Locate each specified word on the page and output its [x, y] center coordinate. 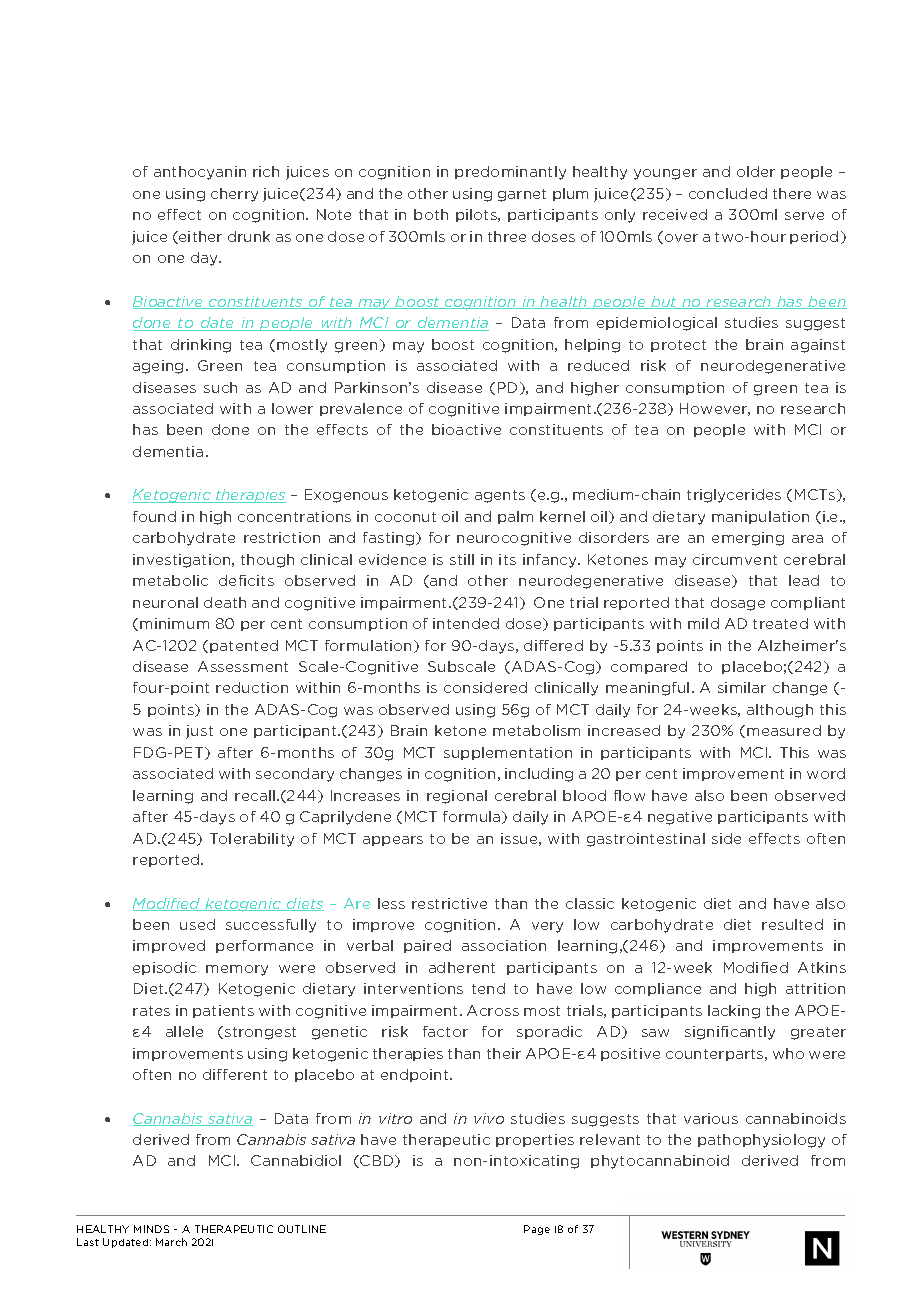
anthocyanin [200, 173]
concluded [728, 193]
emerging [748, 539]
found [154, 516]
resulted [792, 924]
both [431, 214]
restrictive [449, 903]
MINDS [151, 1229]
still [462, 559]
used [197, 924]
